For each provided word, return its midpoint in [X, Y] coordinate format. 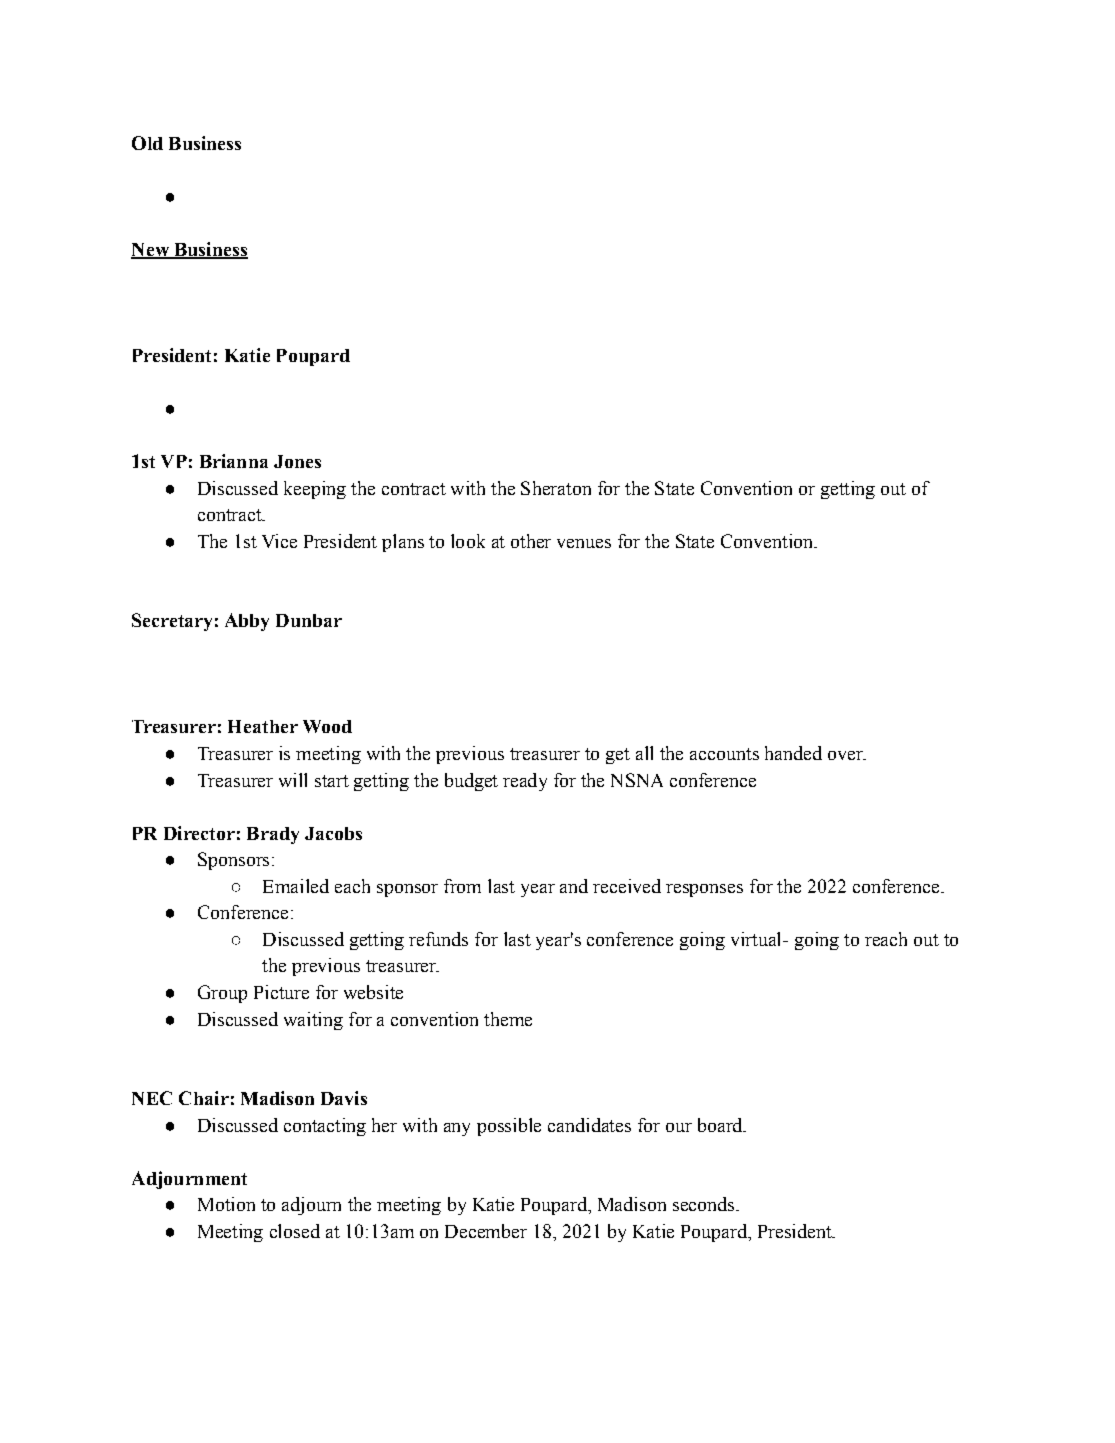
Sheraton [556, 488]
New [151, 251]
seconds [705, 1204]
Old [147, 143]
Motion [226, 1204]
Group [222, 994]
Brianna [234, 461]
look [468, 541]
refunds [438, 939]
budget [471, 782]
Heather [263, 726]
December [486, 1231]
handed [793, 753]
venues [584, 543]
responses [704, 890]
